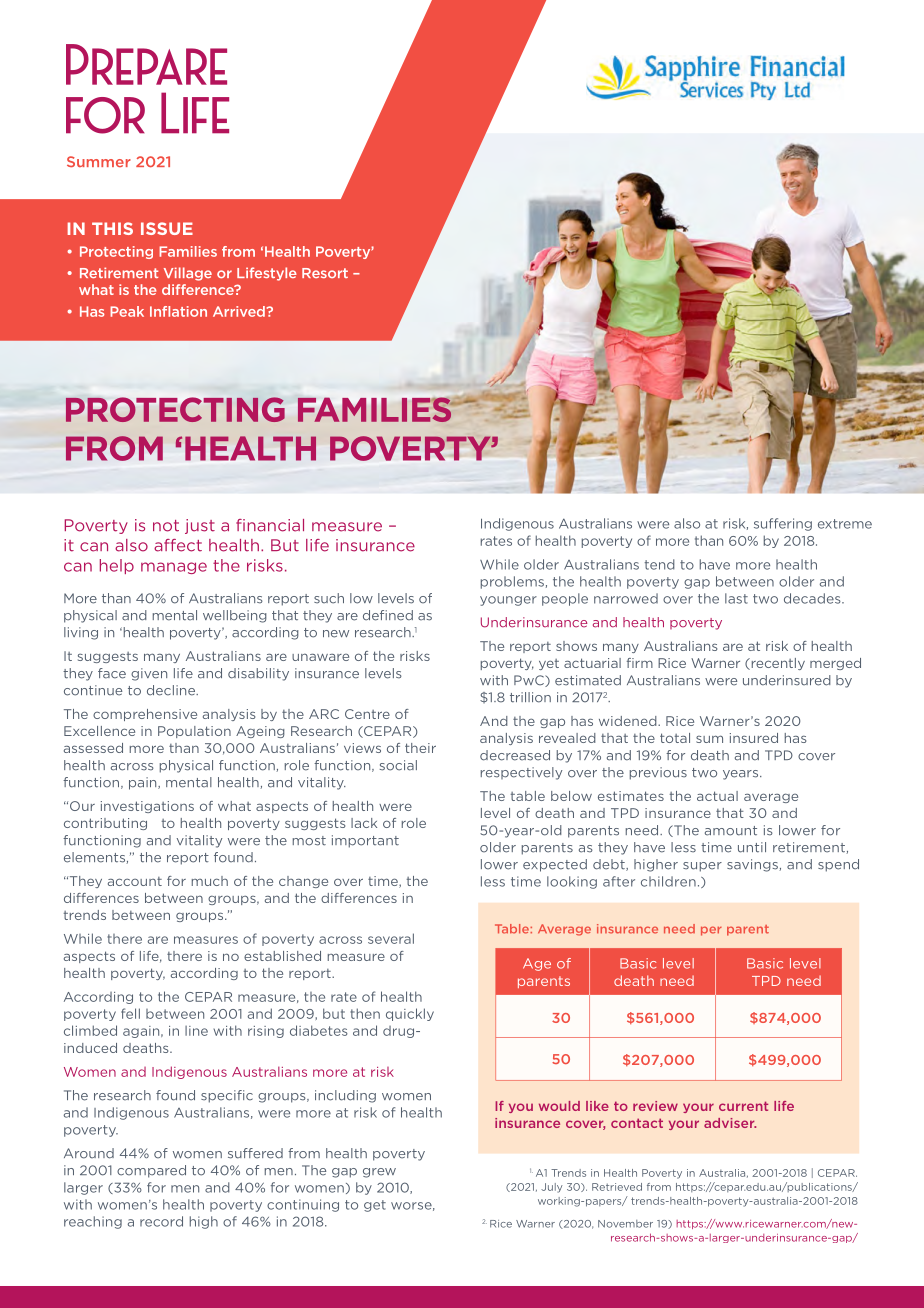  What do you see at coordinates (325, 273) in the screenshot?
I see `Resort` at bounding box center [325, 273].
